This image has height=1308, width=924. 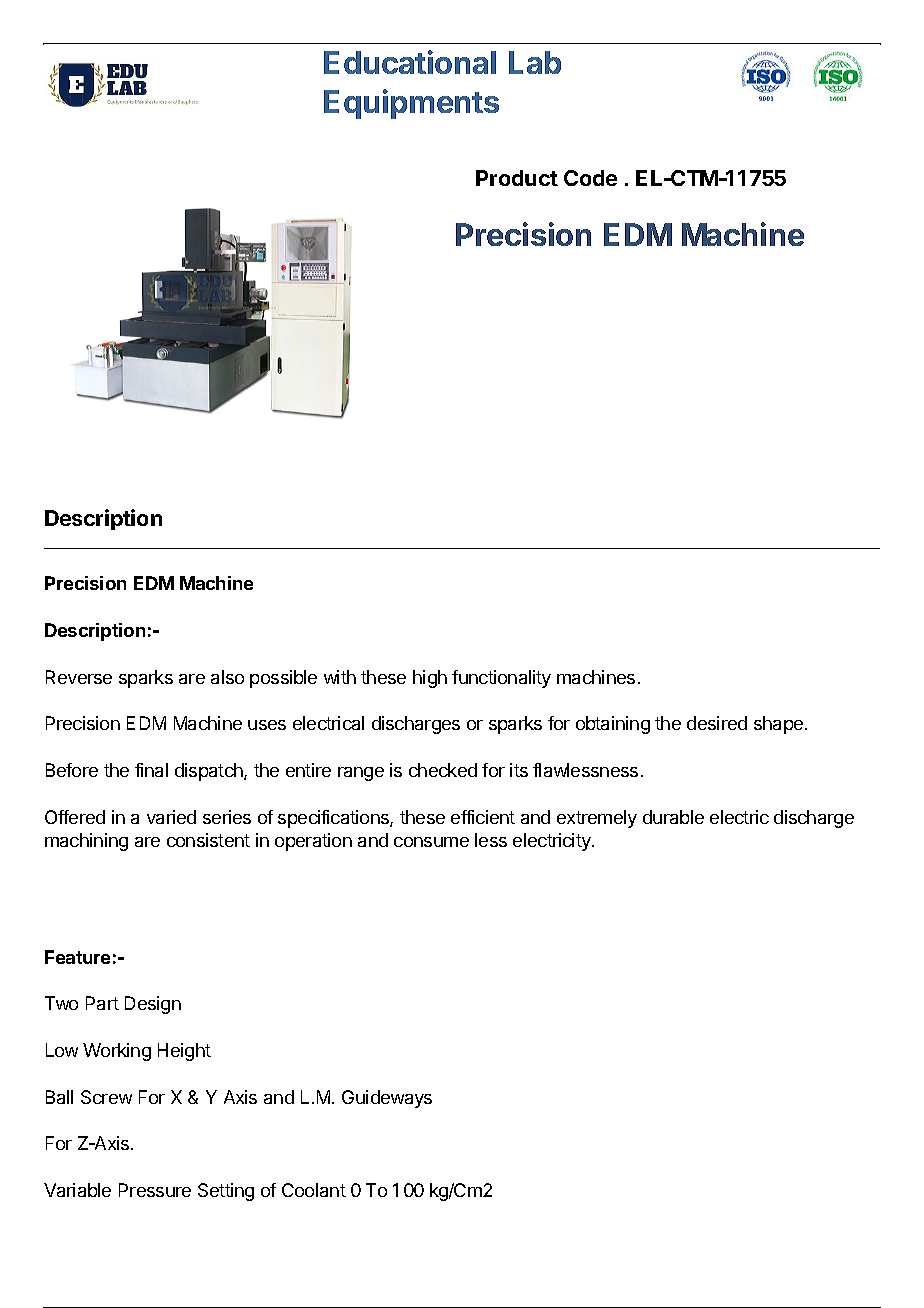 I want to click on also, so click(x=227, y=677).
